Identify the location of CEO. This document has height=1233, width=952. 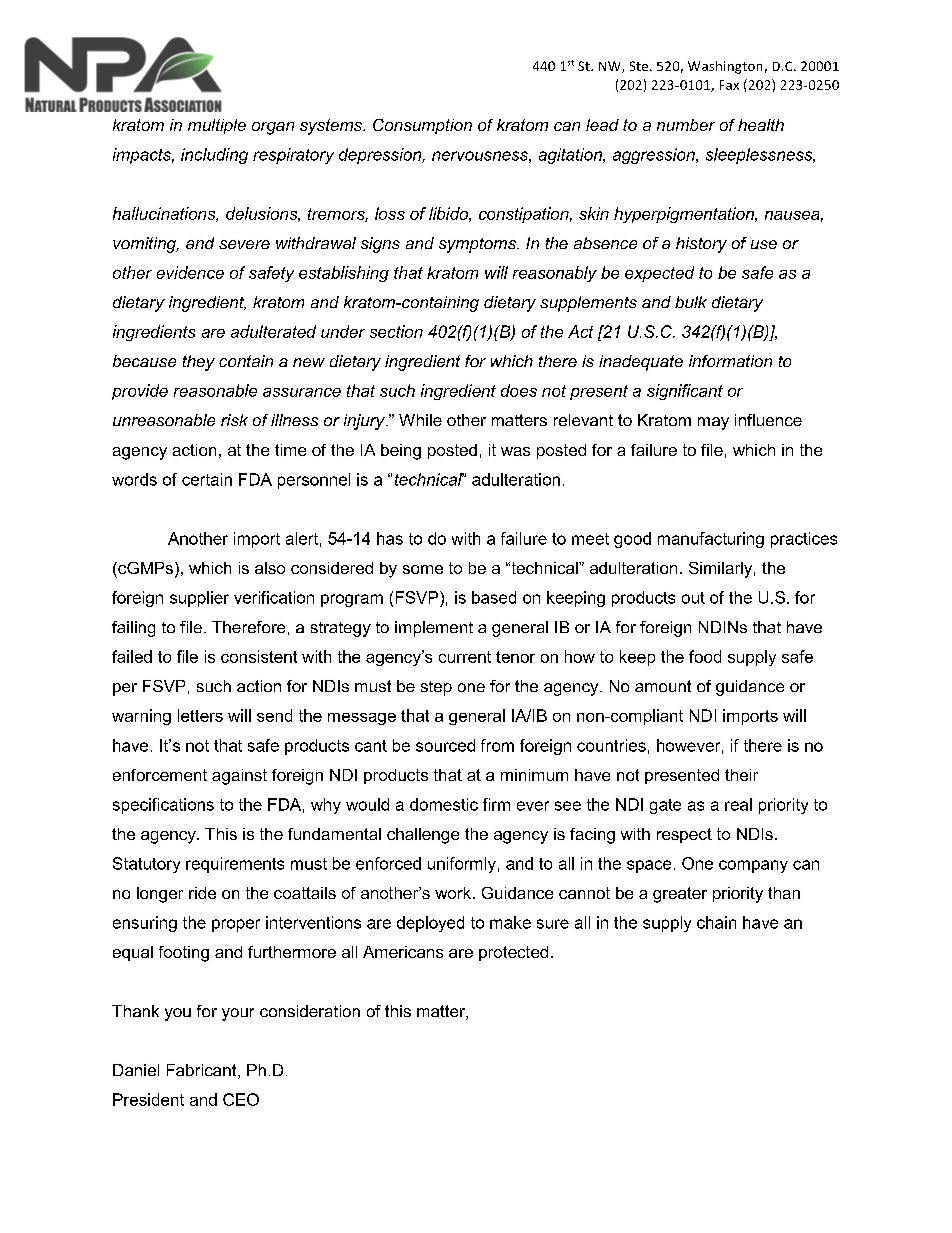
(241, 1099).
